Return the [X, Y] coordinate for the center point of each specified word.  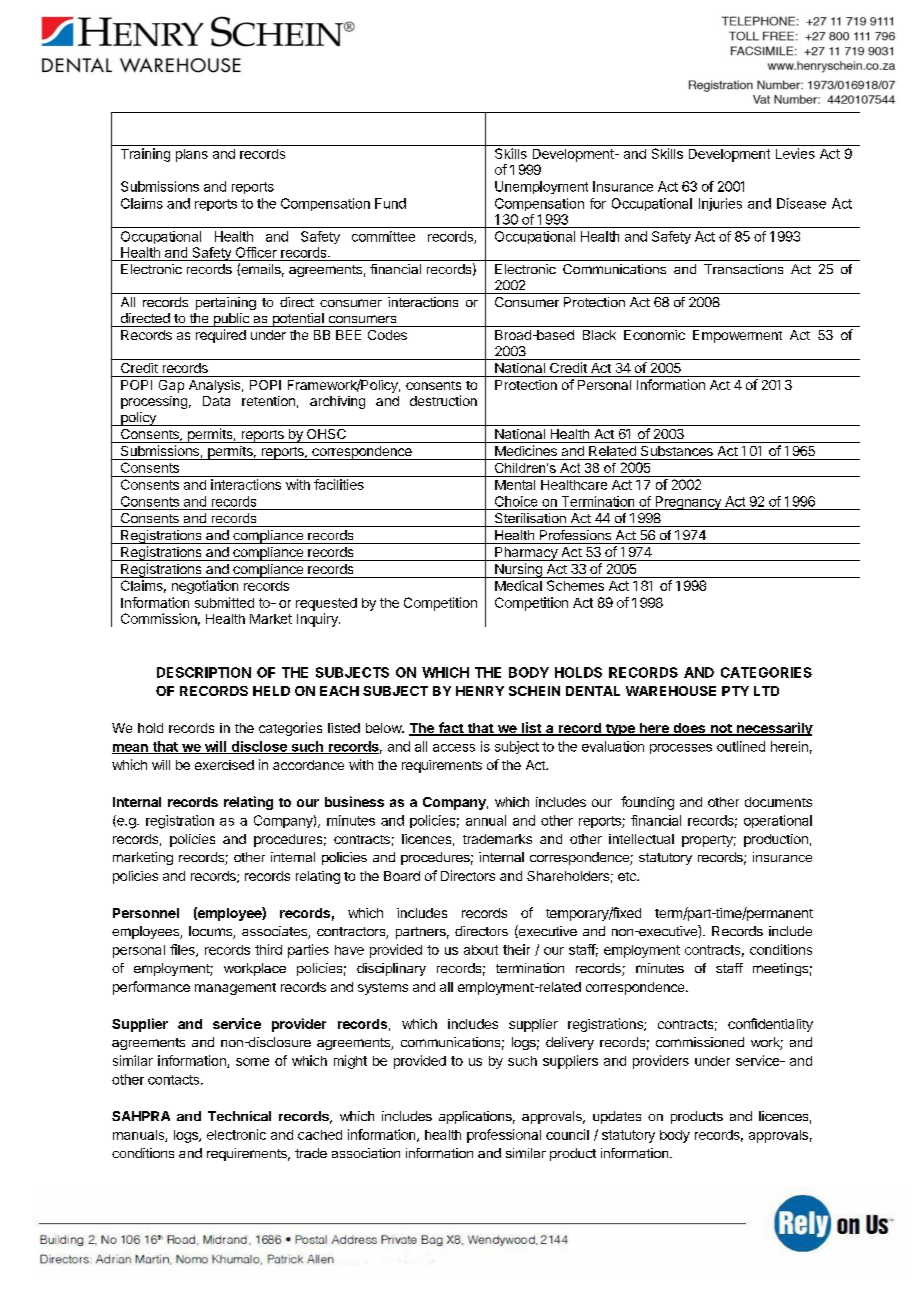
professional [504, 1136]
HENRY [480, 691]
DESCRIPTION [204, 672]
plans [192, 155]
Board [402, 876]
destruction [443, 400]
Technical [239, 1116]
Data [216, 401]
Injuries [720, 204]
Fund [390, 203]
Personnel [146, 913]
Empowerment [737, 336]
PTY [735, 691]
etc [628, 876]
